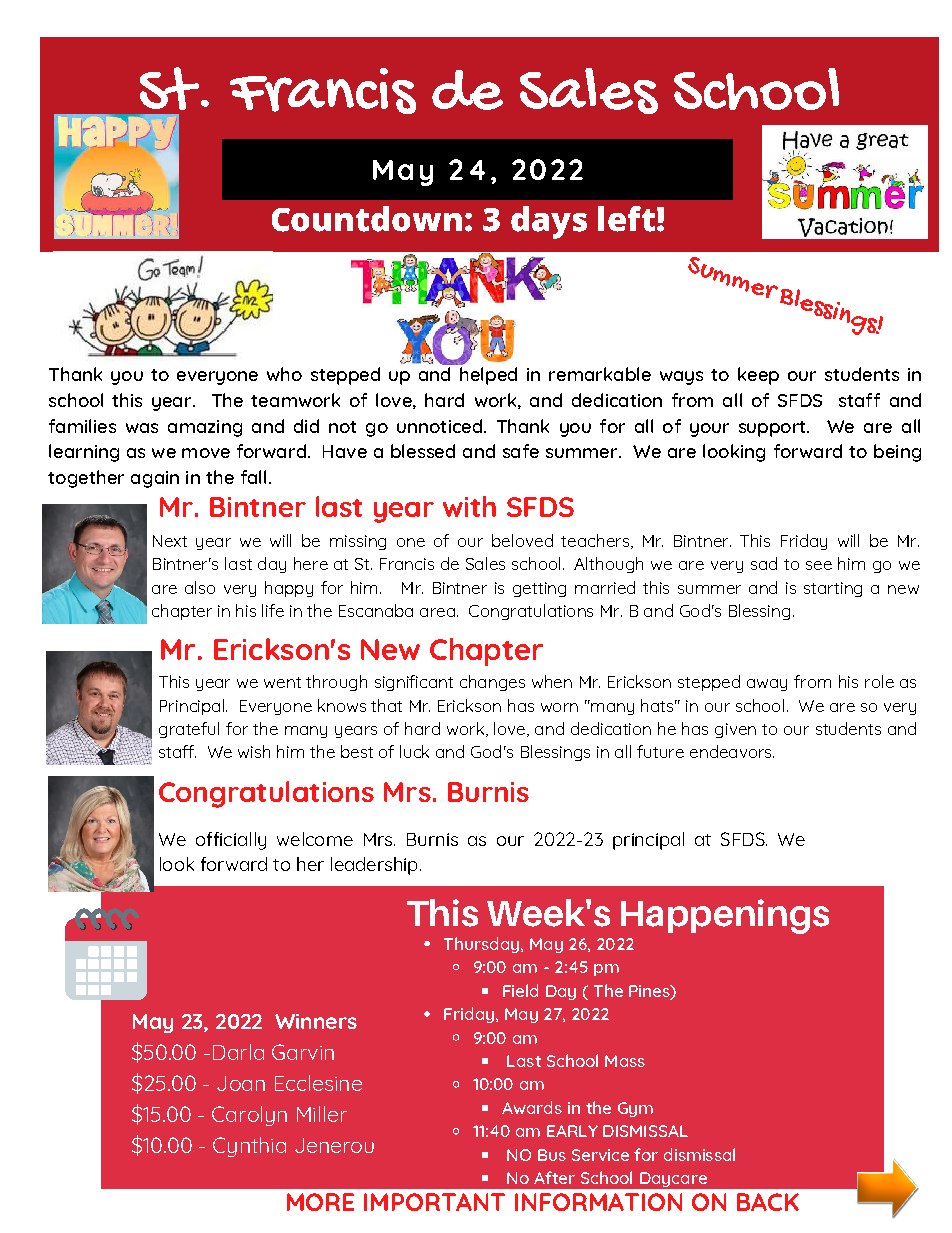  What do you see at coordinates (819, 565) in the document?
I see `see` at bounding box center [819, 565].
